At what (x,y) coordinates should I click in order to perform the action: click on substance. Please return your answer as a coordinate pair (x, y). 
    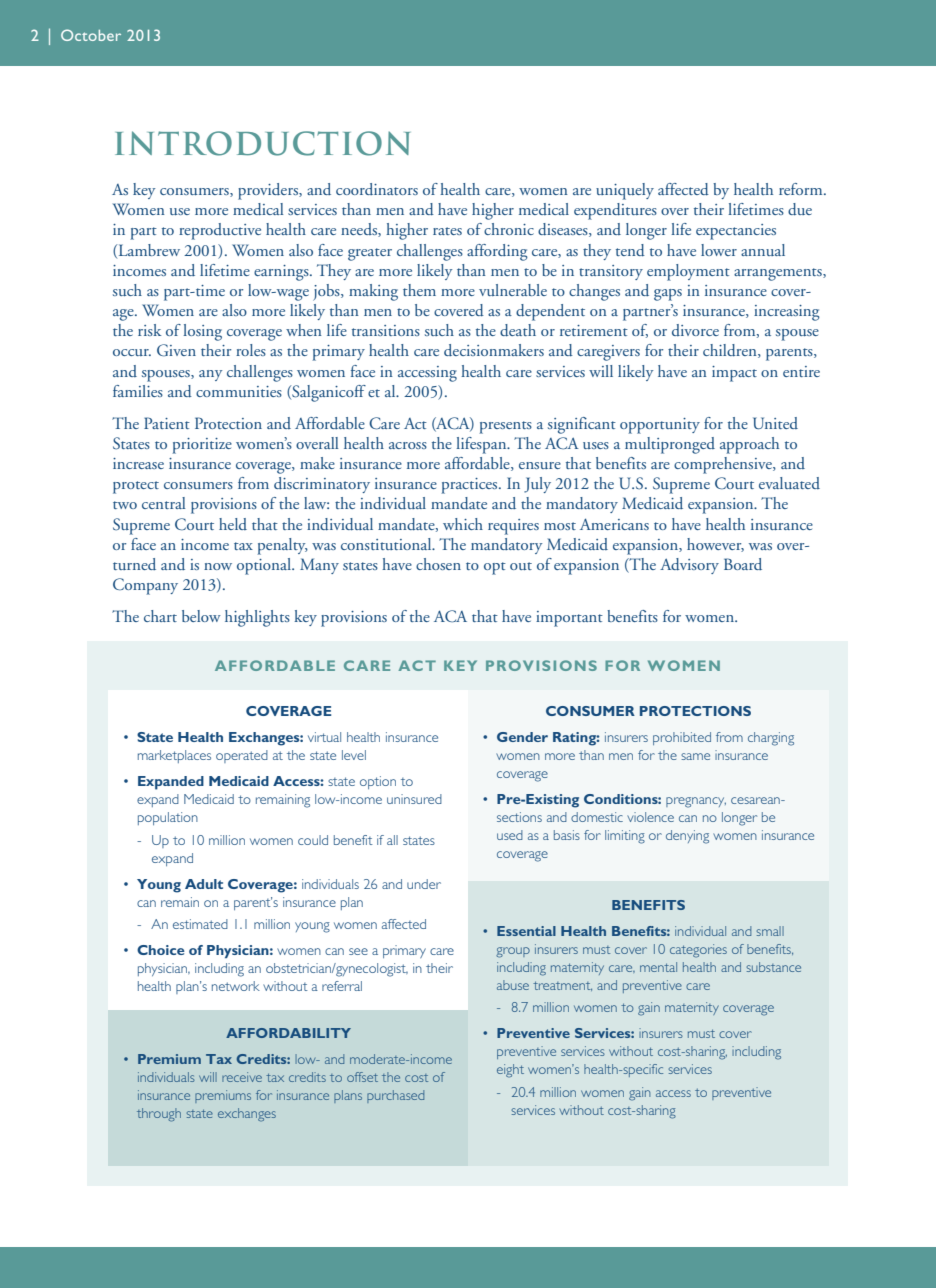
    Looking at the image, I should click on (774, 967).
